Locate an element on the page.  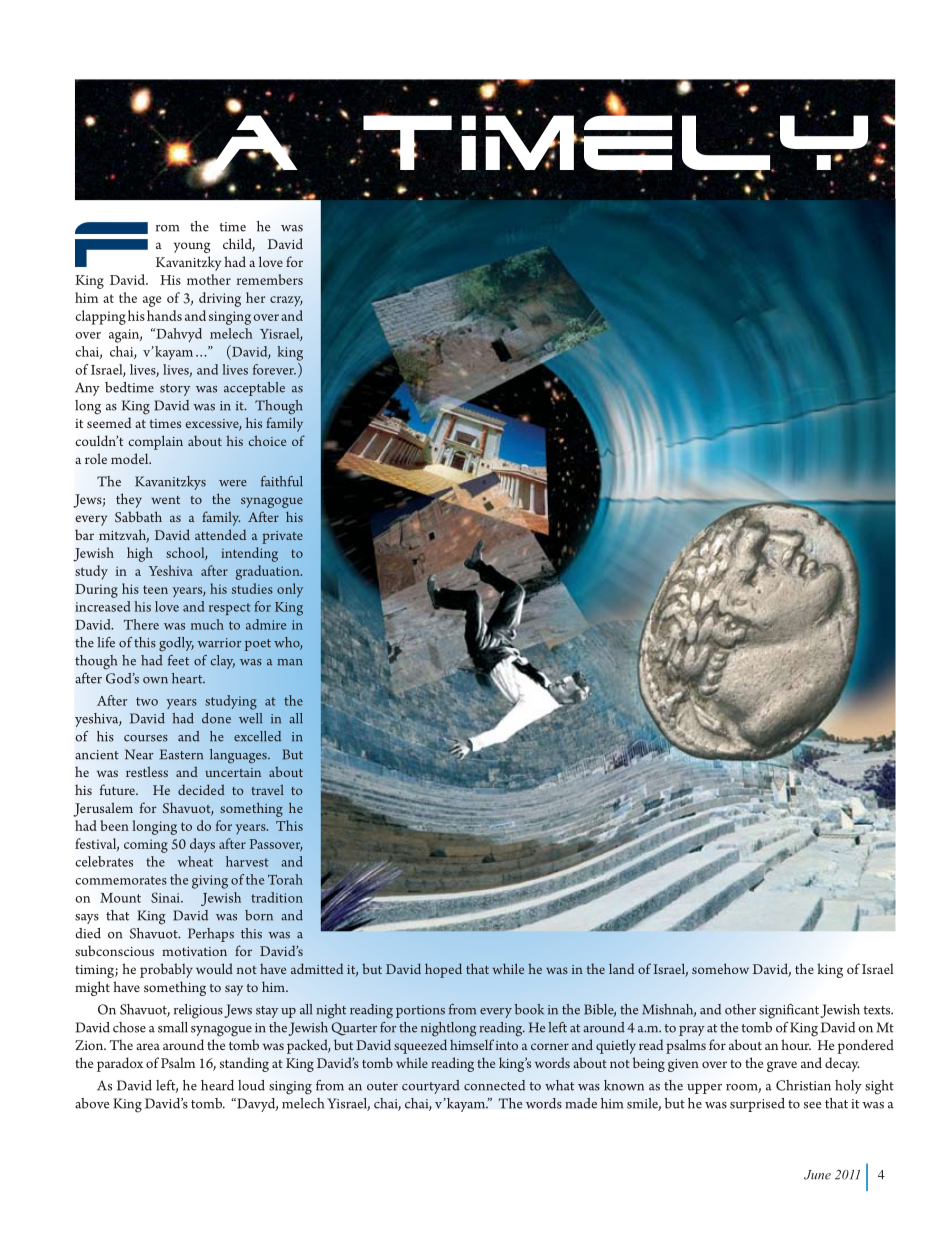
somehow is located at coordinates (720, 968).
